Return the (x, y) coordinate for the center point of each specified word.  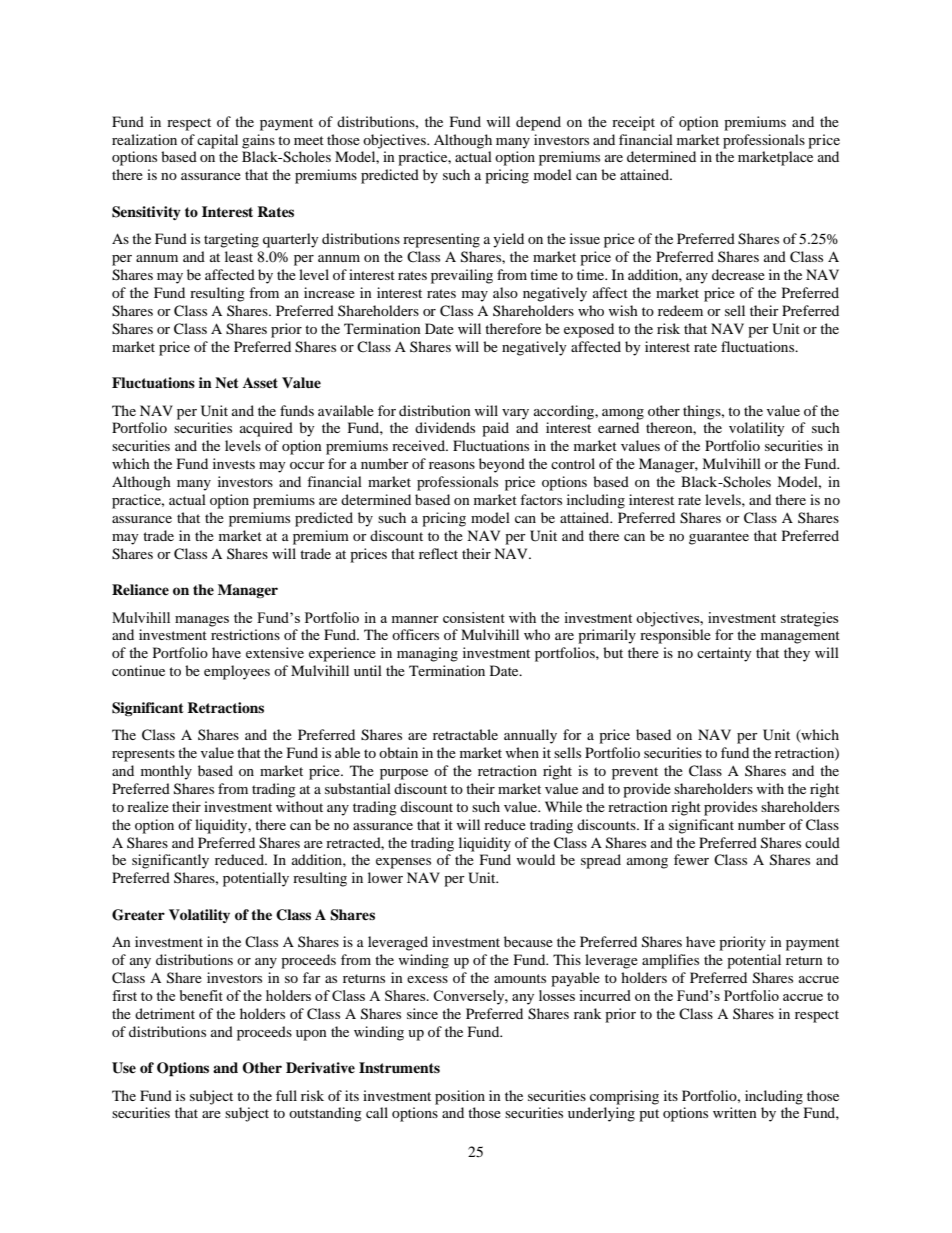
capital (217, 141)
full (286, 1095)
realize (148, 806)
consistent (474, 617)
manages (202, 621)
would (535, 859)
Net (227, 382)
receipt (633, 123)
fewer (691, 859)
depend (538, 123)
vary (515, 414)
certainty (724, 654)
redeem (680, 310)
